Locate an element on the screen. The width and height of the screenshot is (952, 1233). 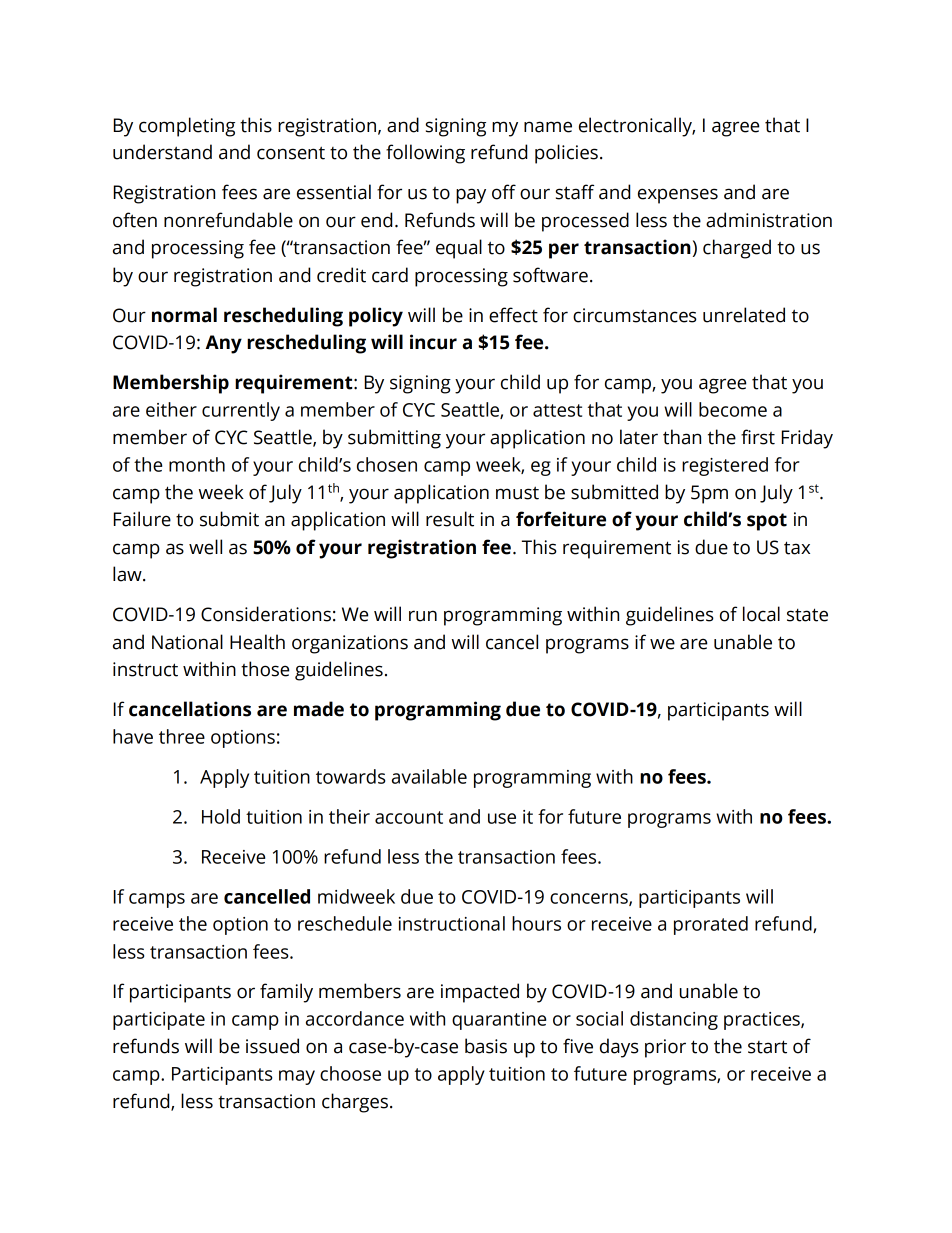
month is located at coordinates (197, 464).
